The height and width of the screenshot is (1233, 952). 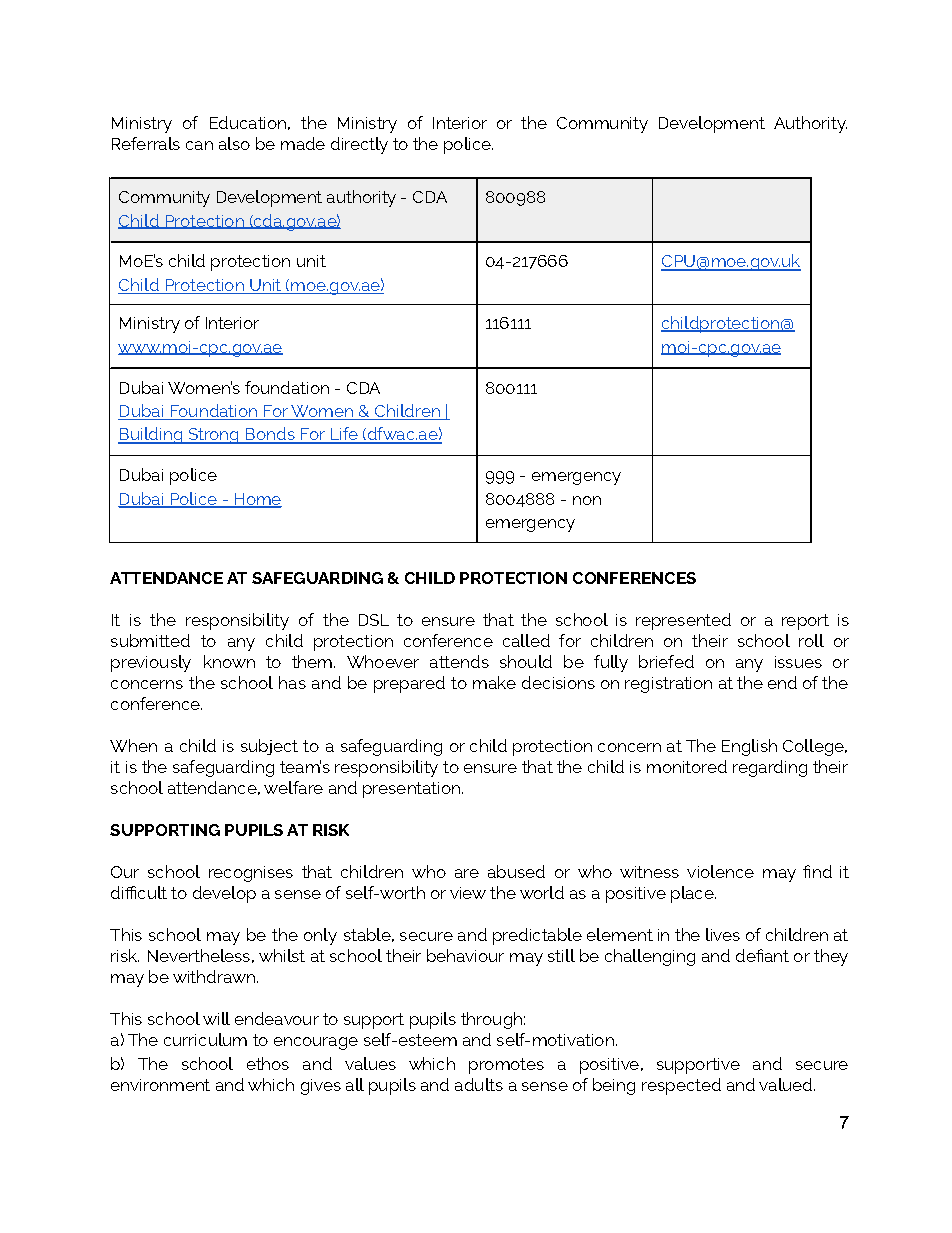 I want to click on curriculum, so click(x=205, y=1039).
